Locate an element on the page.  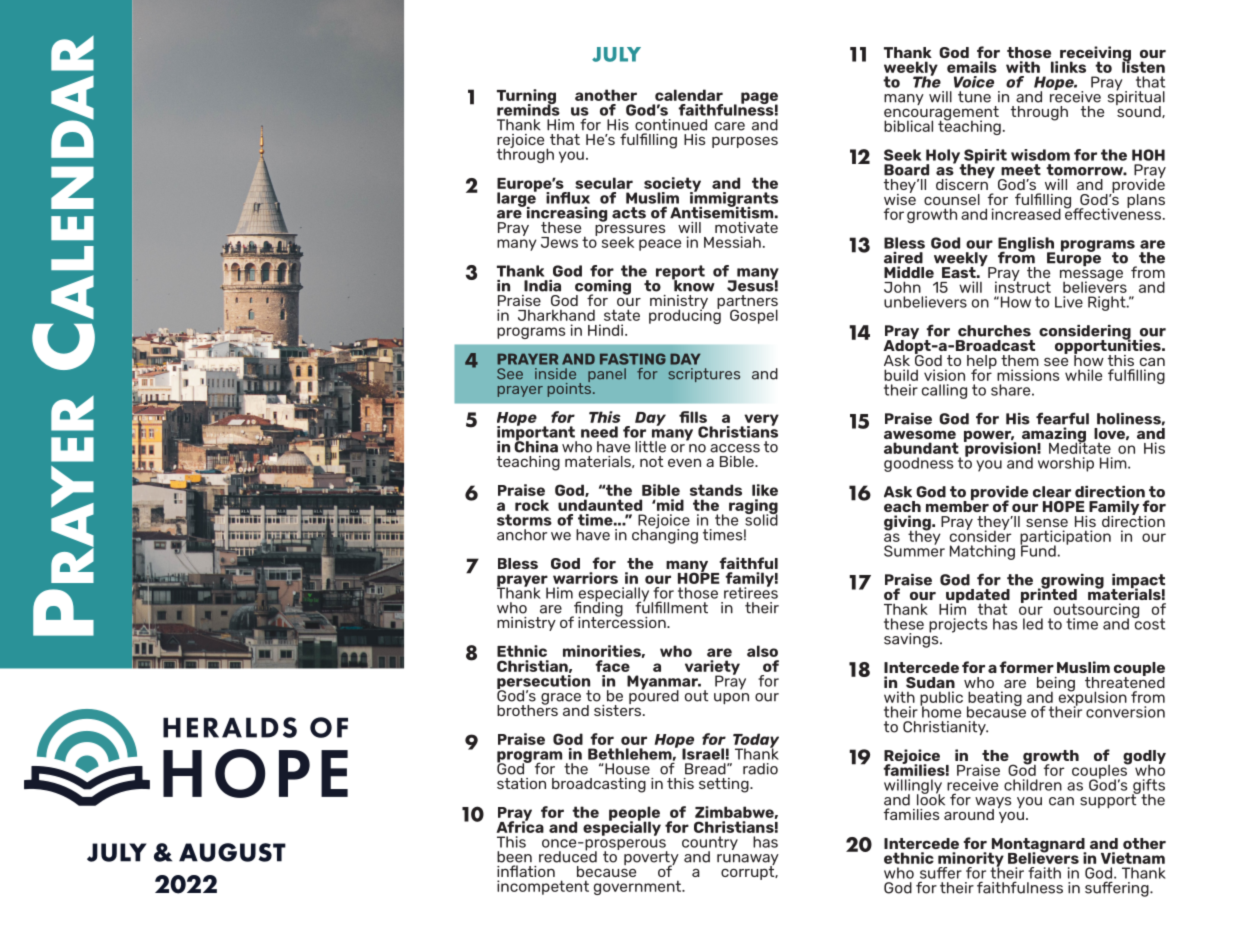
storms is located at coordinates (524, 520).
